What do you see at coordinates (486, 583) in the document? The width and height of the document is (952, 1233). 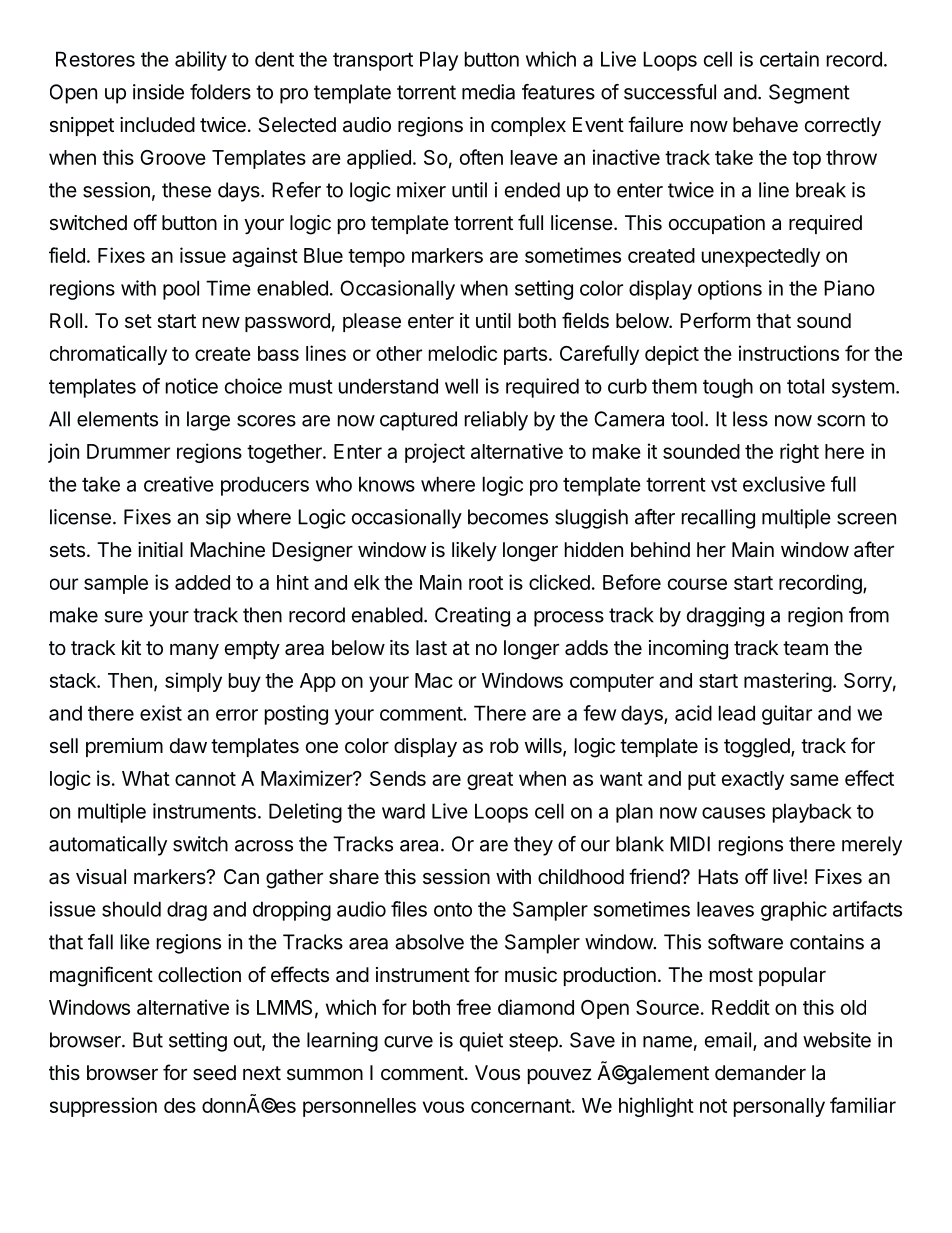 I see `root` at bounding box center [486, 583].
